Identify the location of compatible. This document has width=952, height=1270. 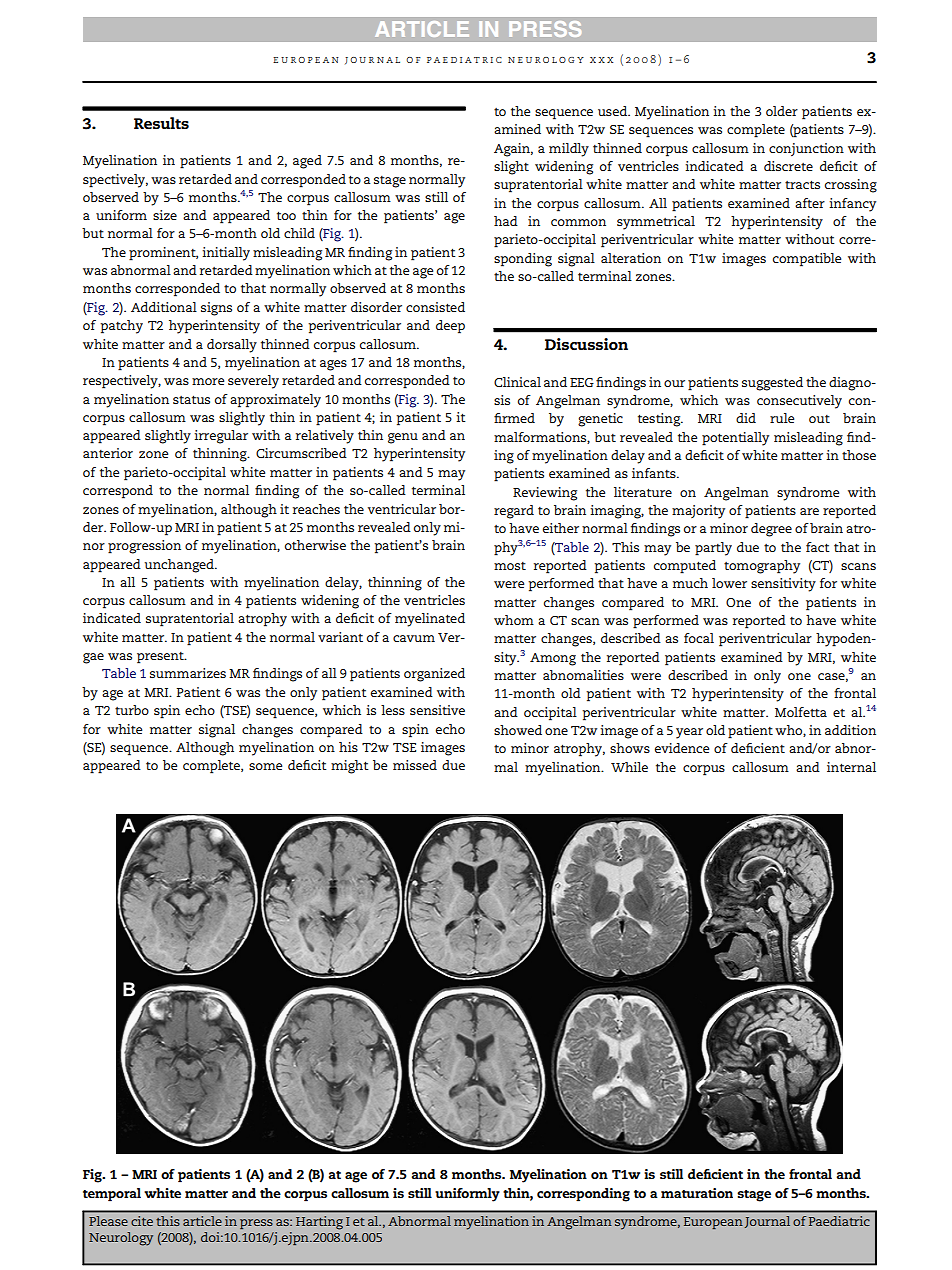
(807, 260).
